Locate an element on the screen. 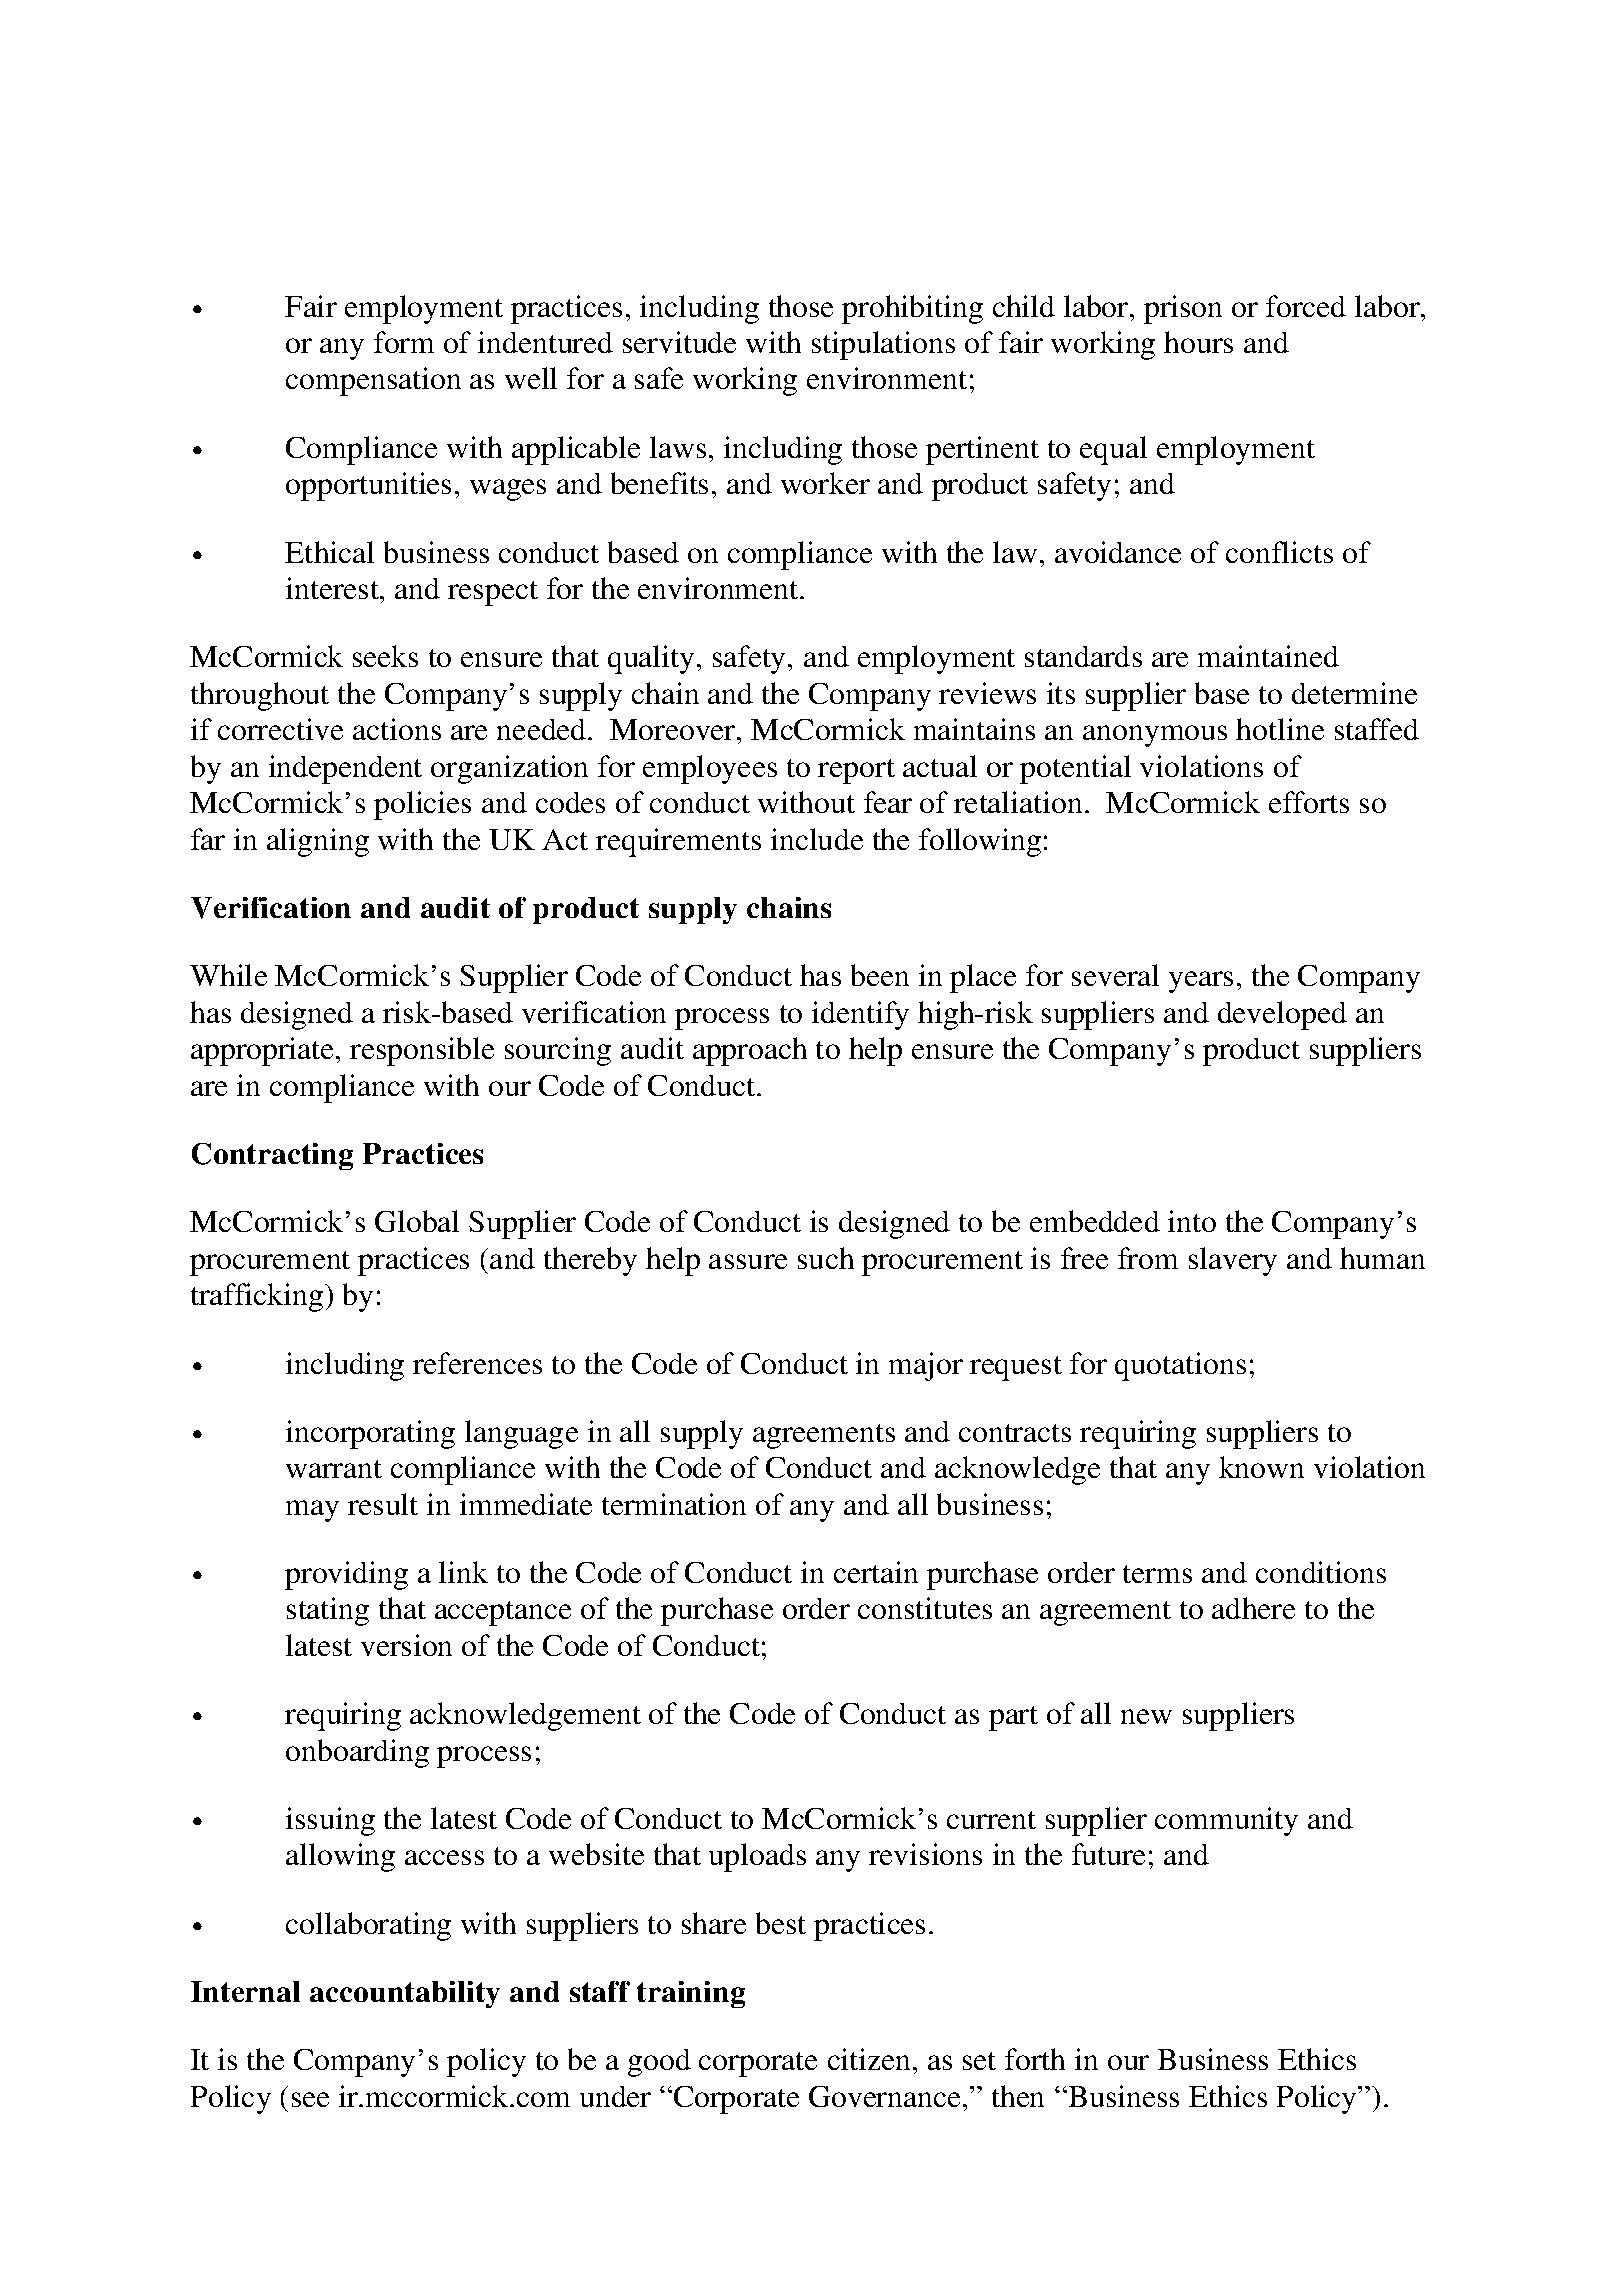 This screenshot has height=2288, width=1617. hours is located at coordinates (1198, 342).
